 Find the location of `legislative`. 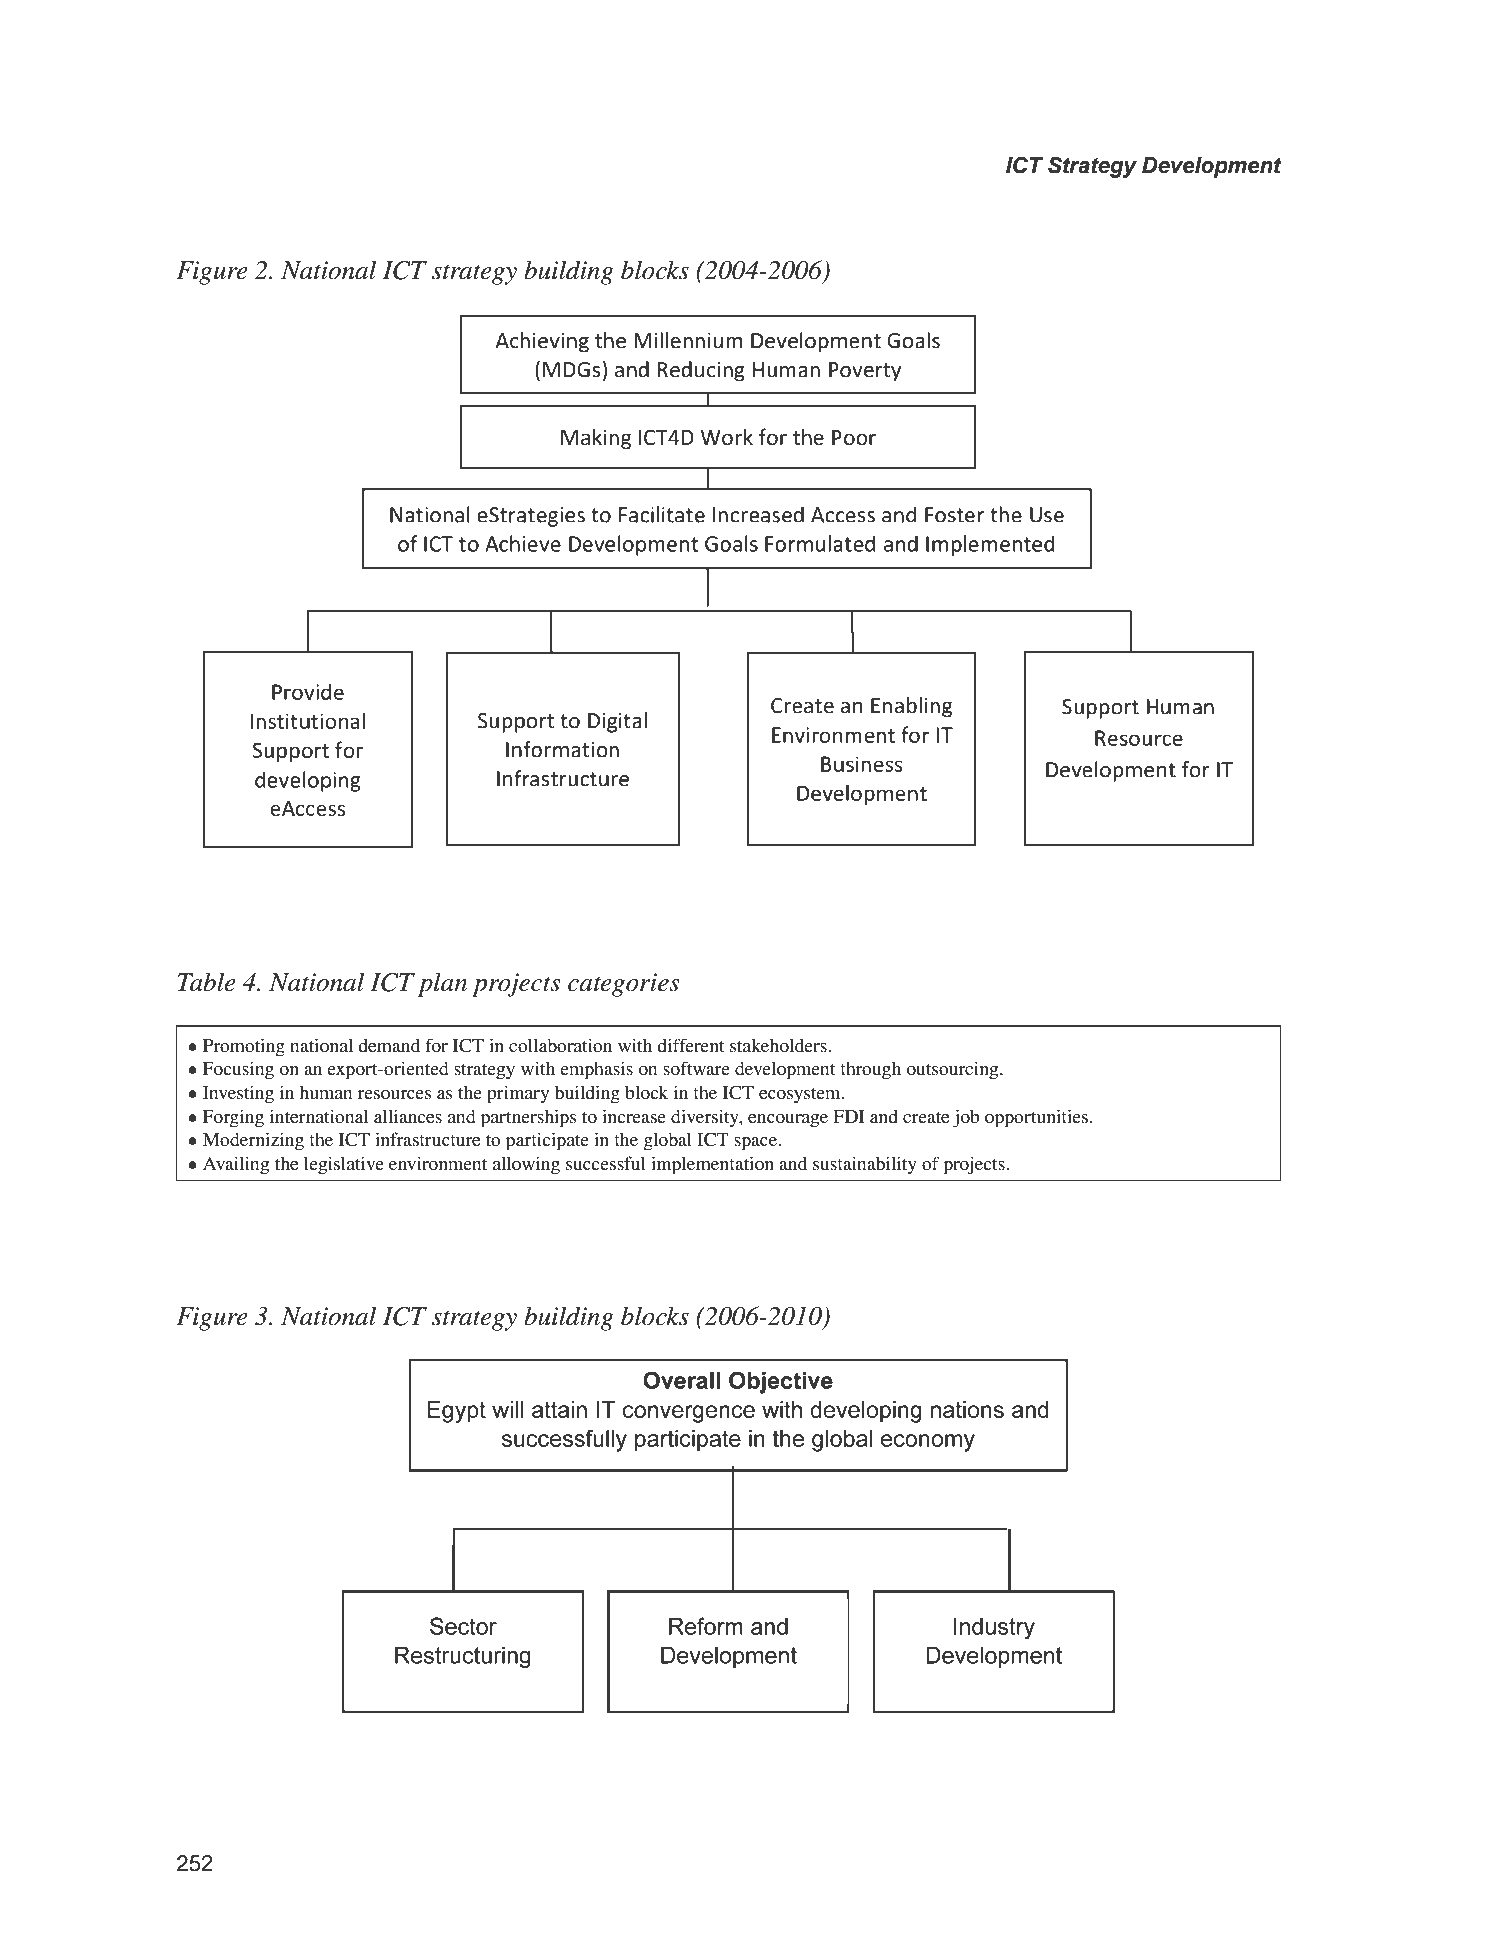

legislative is located at coordinates (344, 1165).
